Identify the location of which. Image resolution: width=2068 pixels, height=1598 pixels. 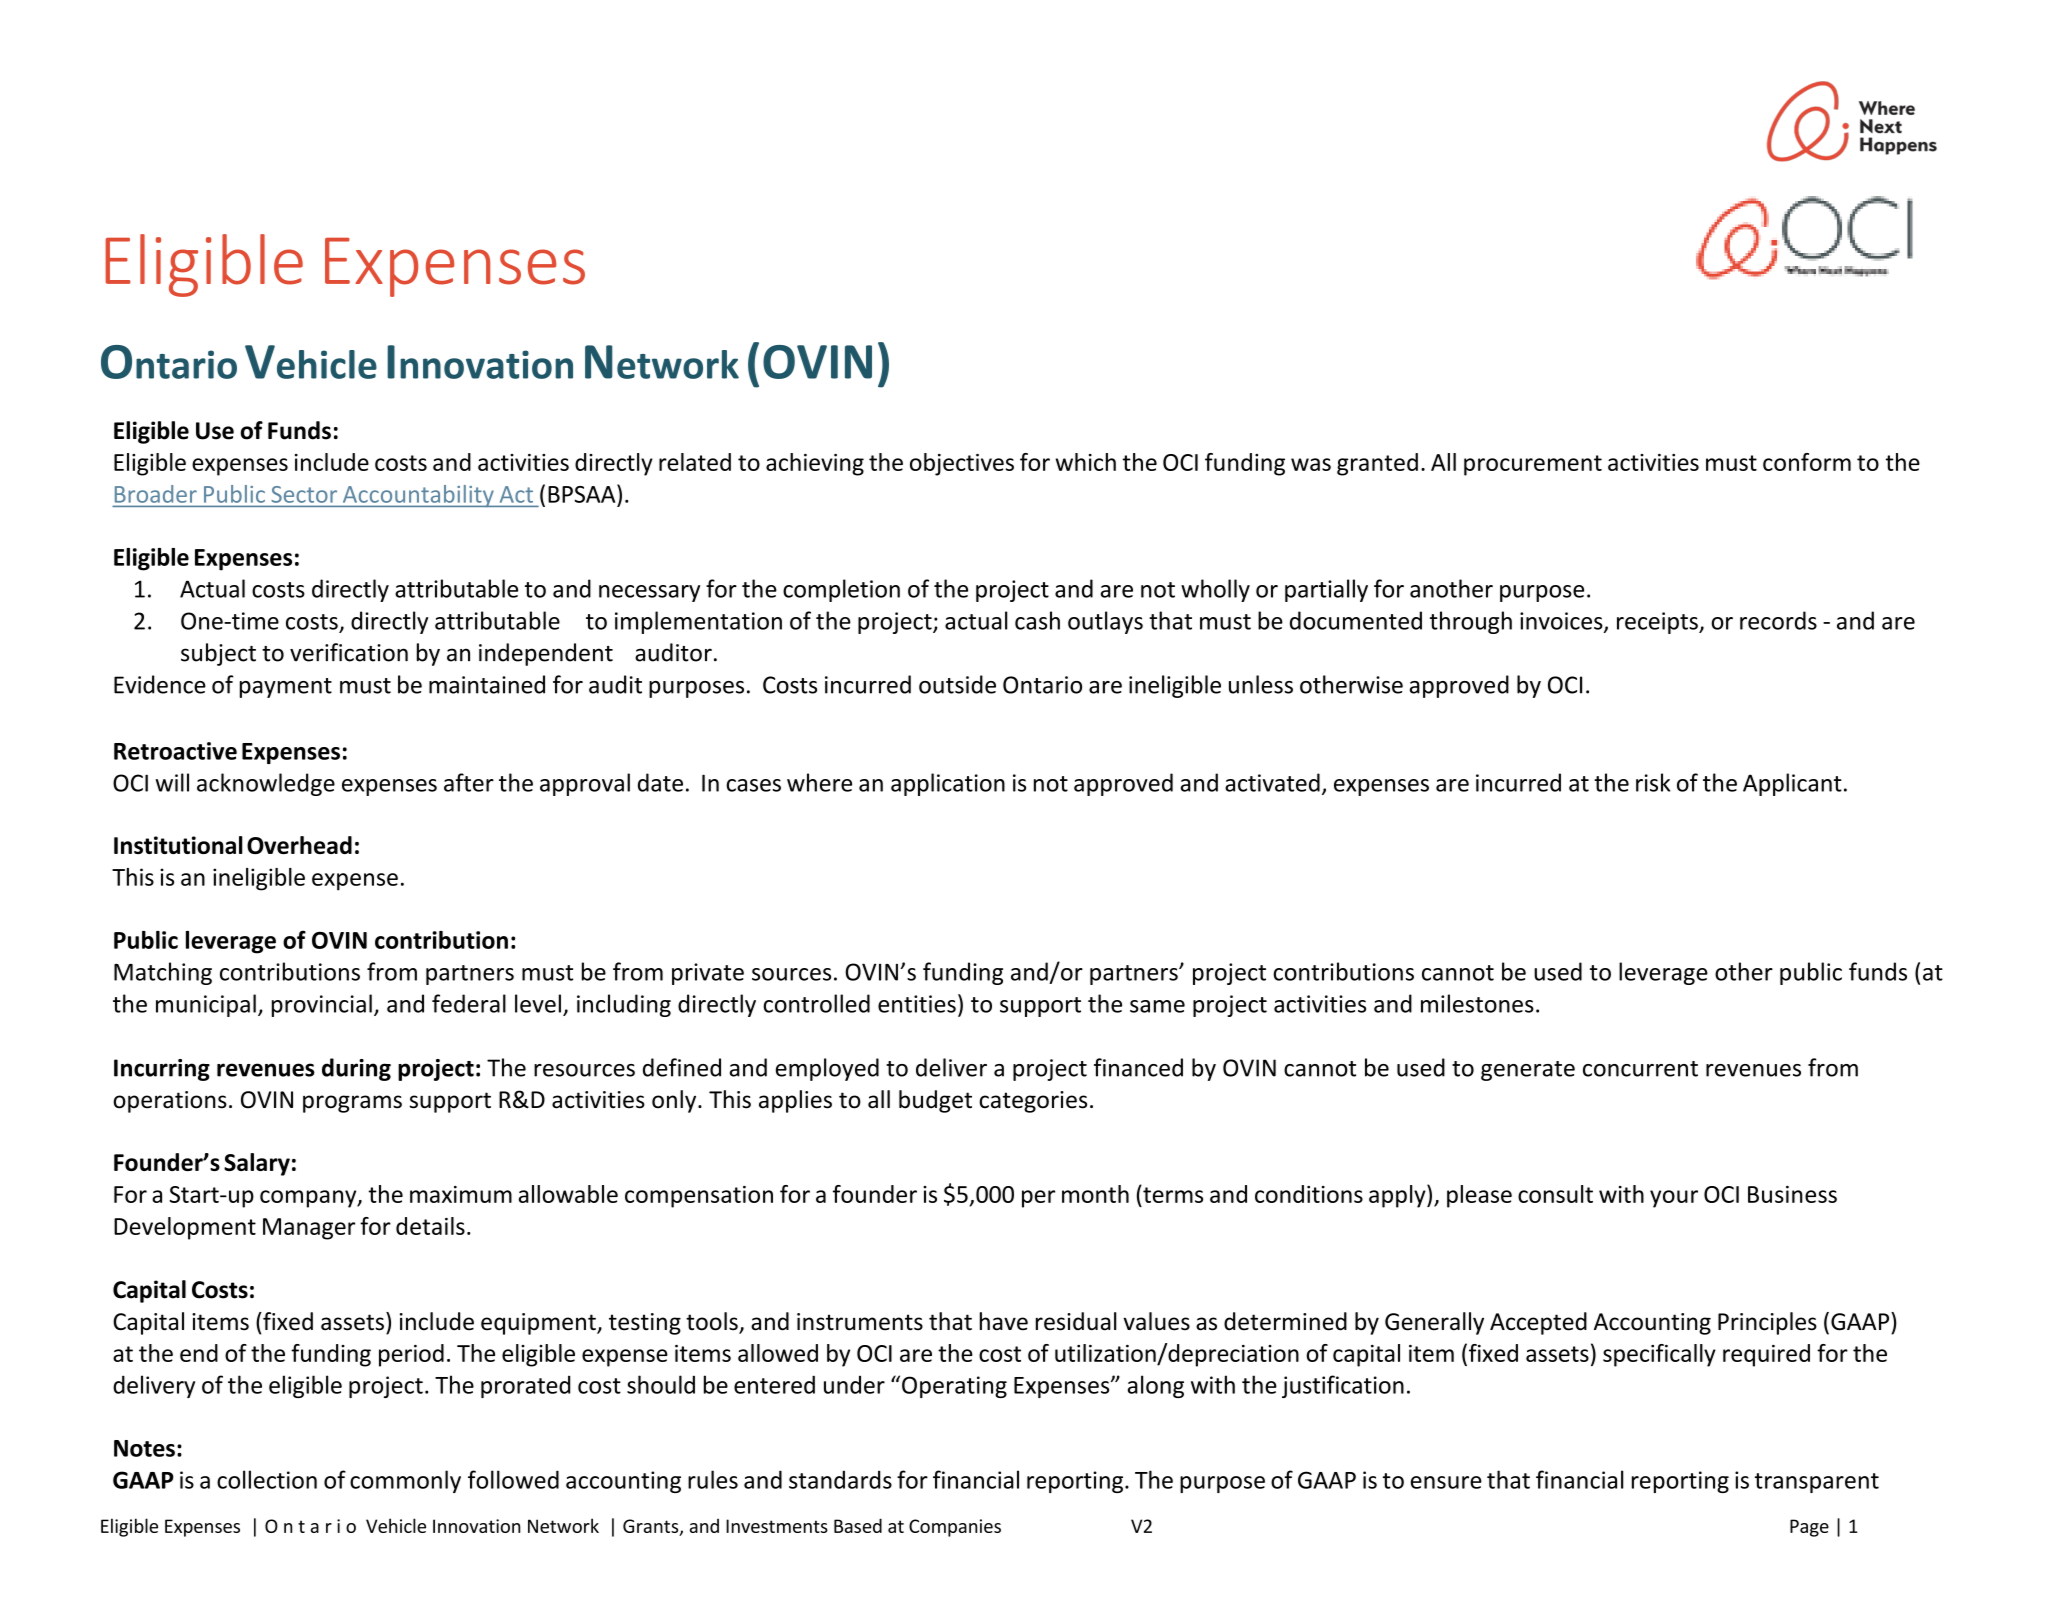
(1086, 462).
